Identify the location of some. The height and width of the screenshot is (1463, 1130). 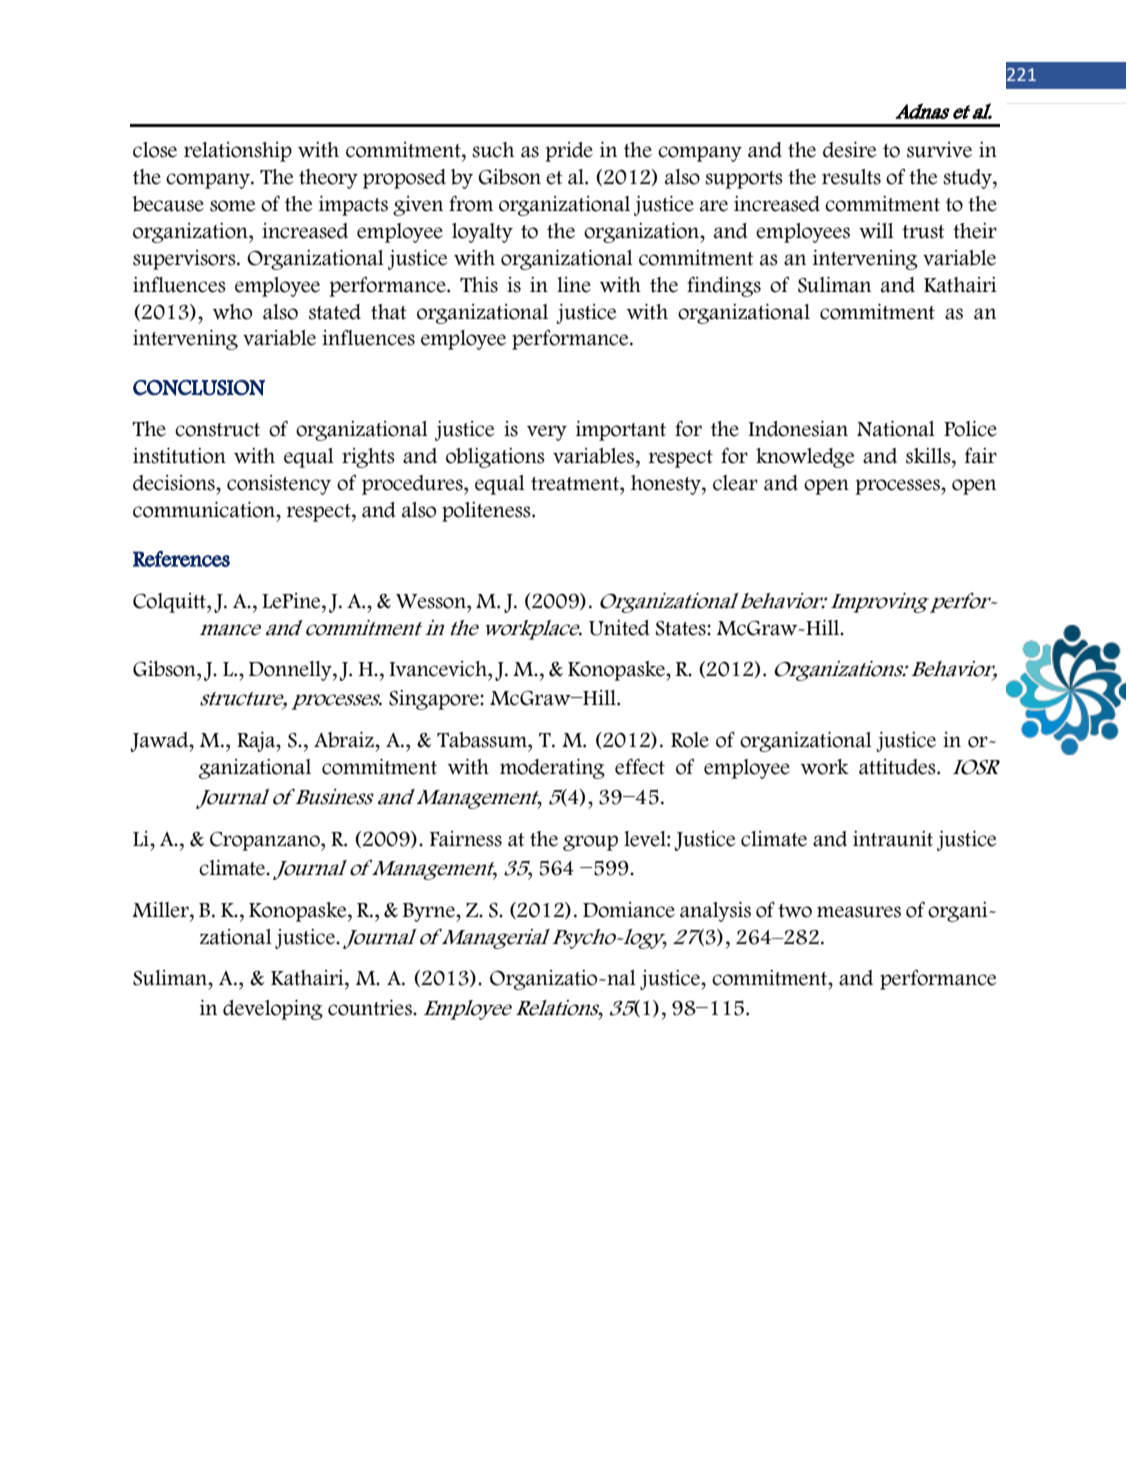
(233, 206).
